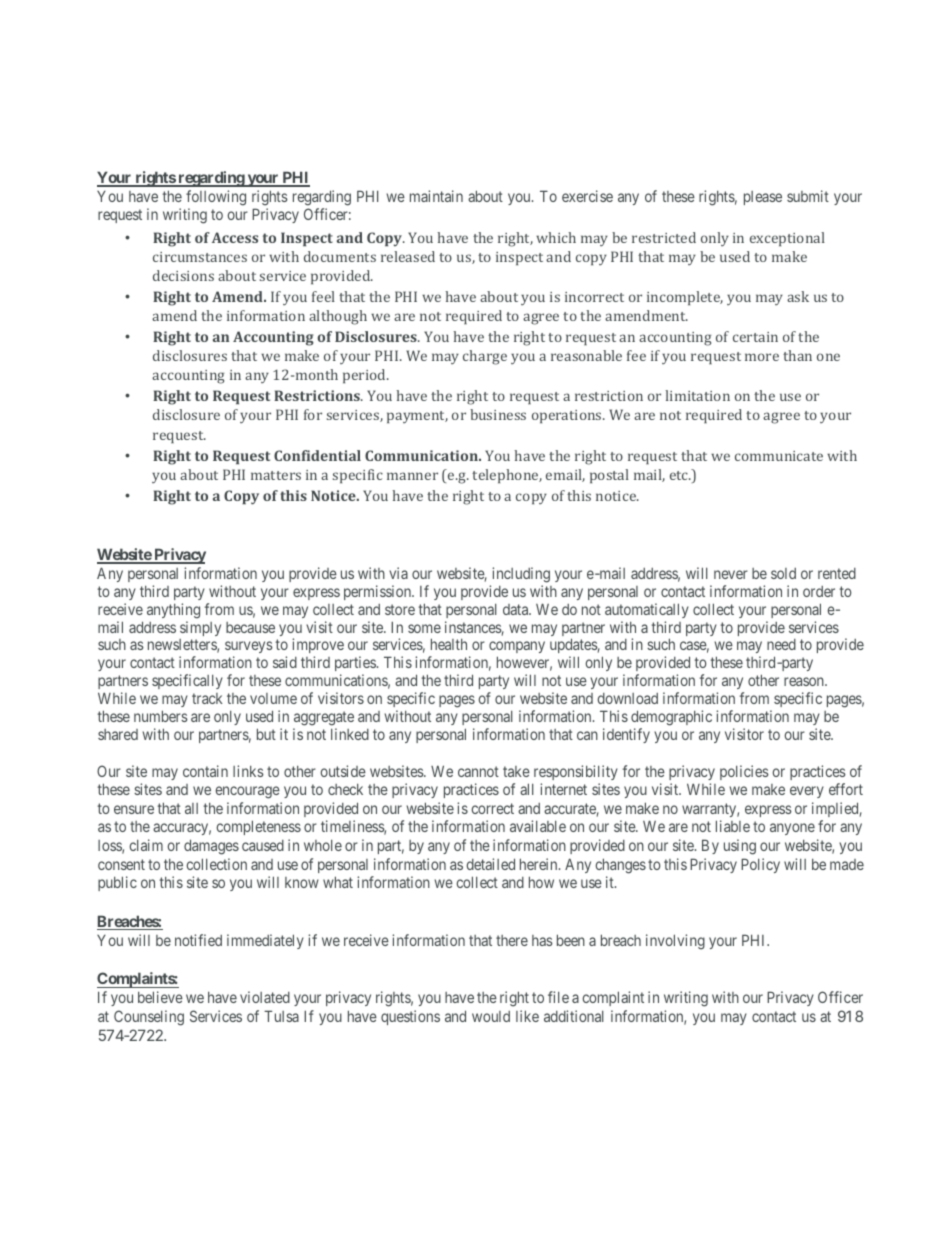  What do you see at coordinates (173, 611) in the page?
I see `anything` at bounding box center [173, 611].
